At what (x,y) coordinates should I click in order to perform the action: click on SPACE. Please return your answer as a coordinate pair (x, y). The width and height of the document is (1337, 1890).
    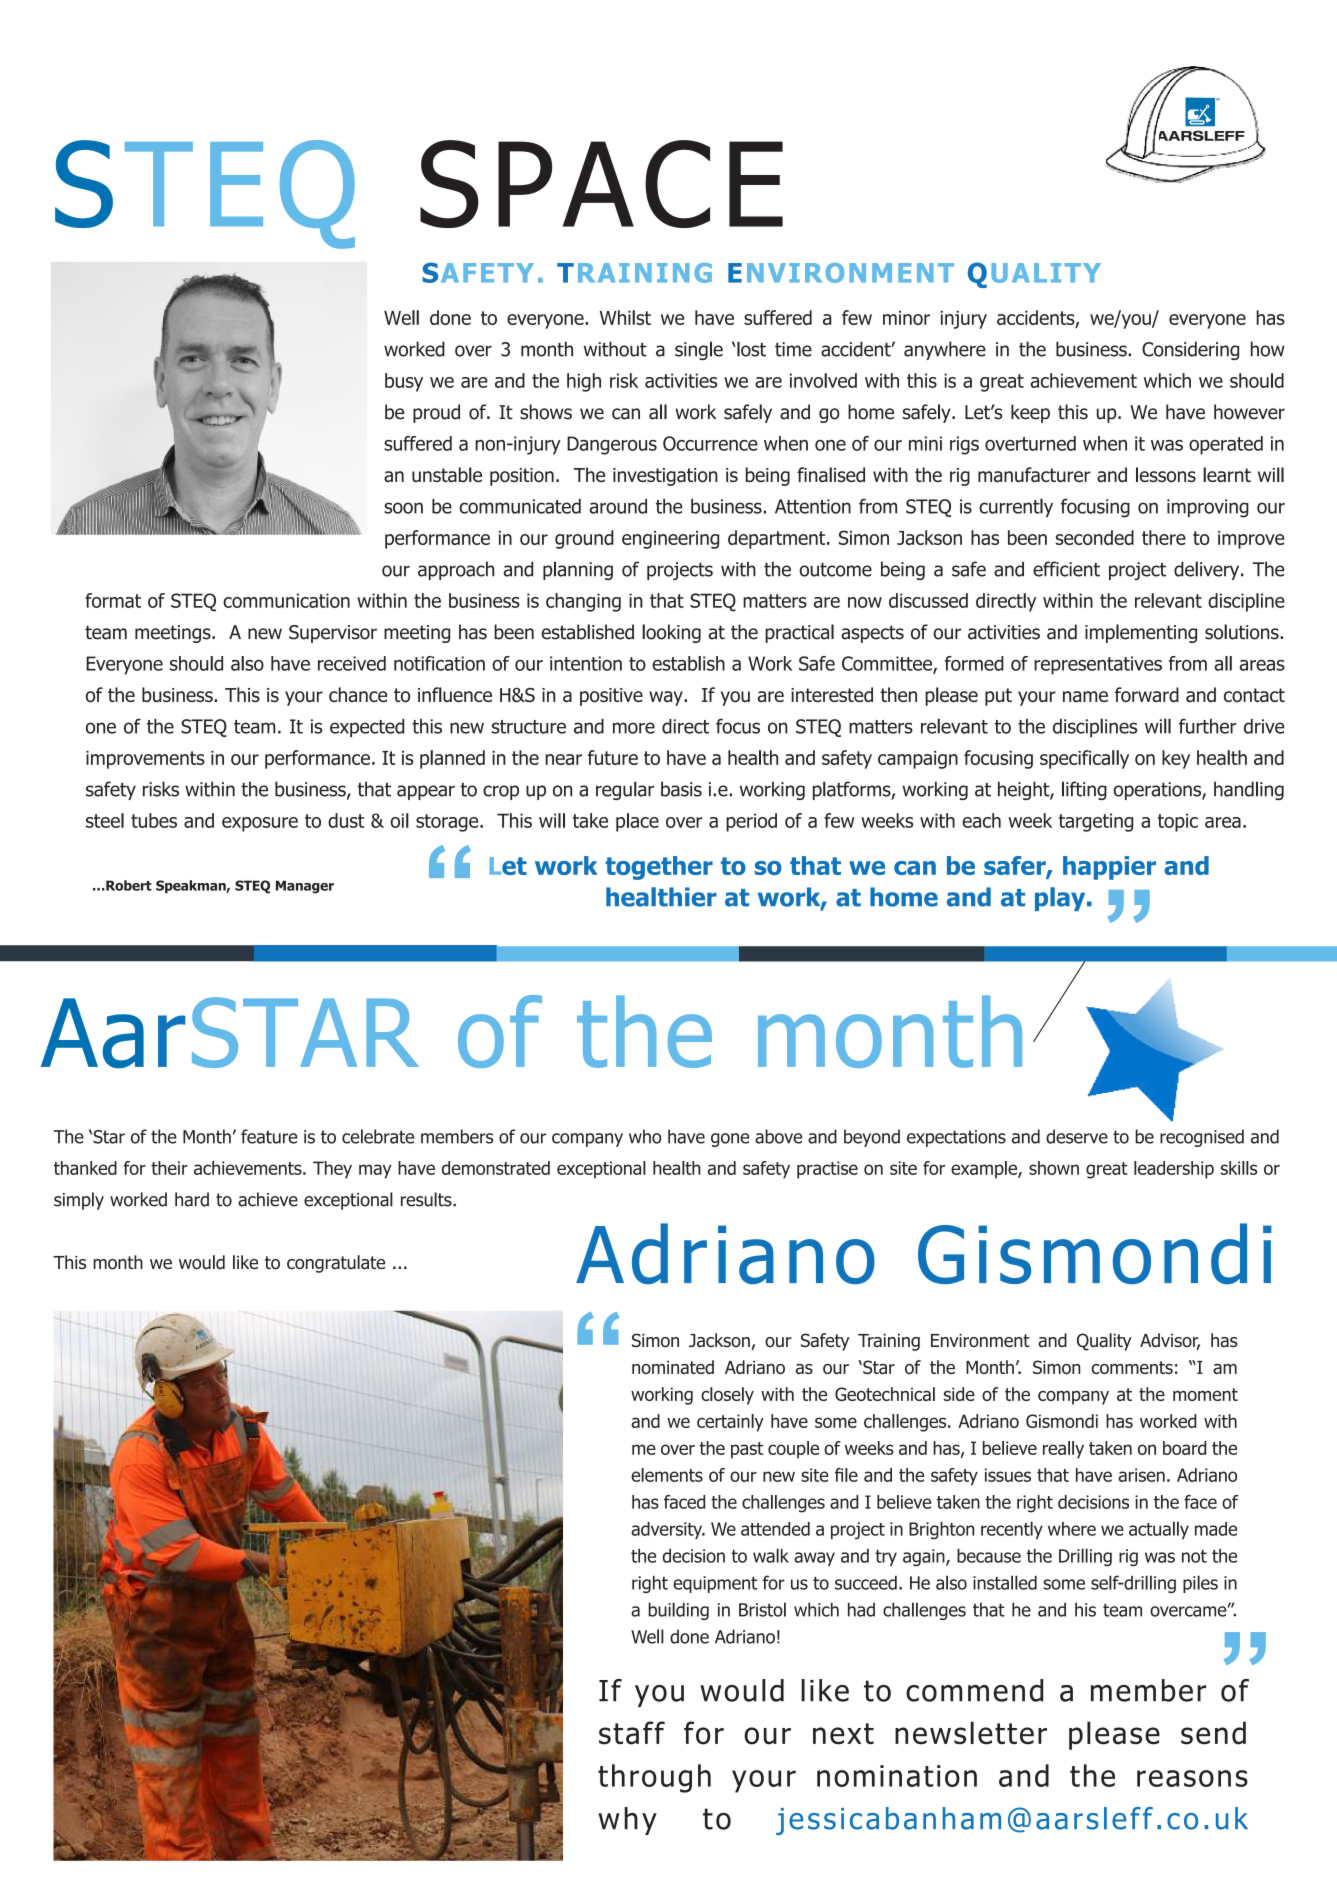
    Looking at the image, I should click on (601, 184).
